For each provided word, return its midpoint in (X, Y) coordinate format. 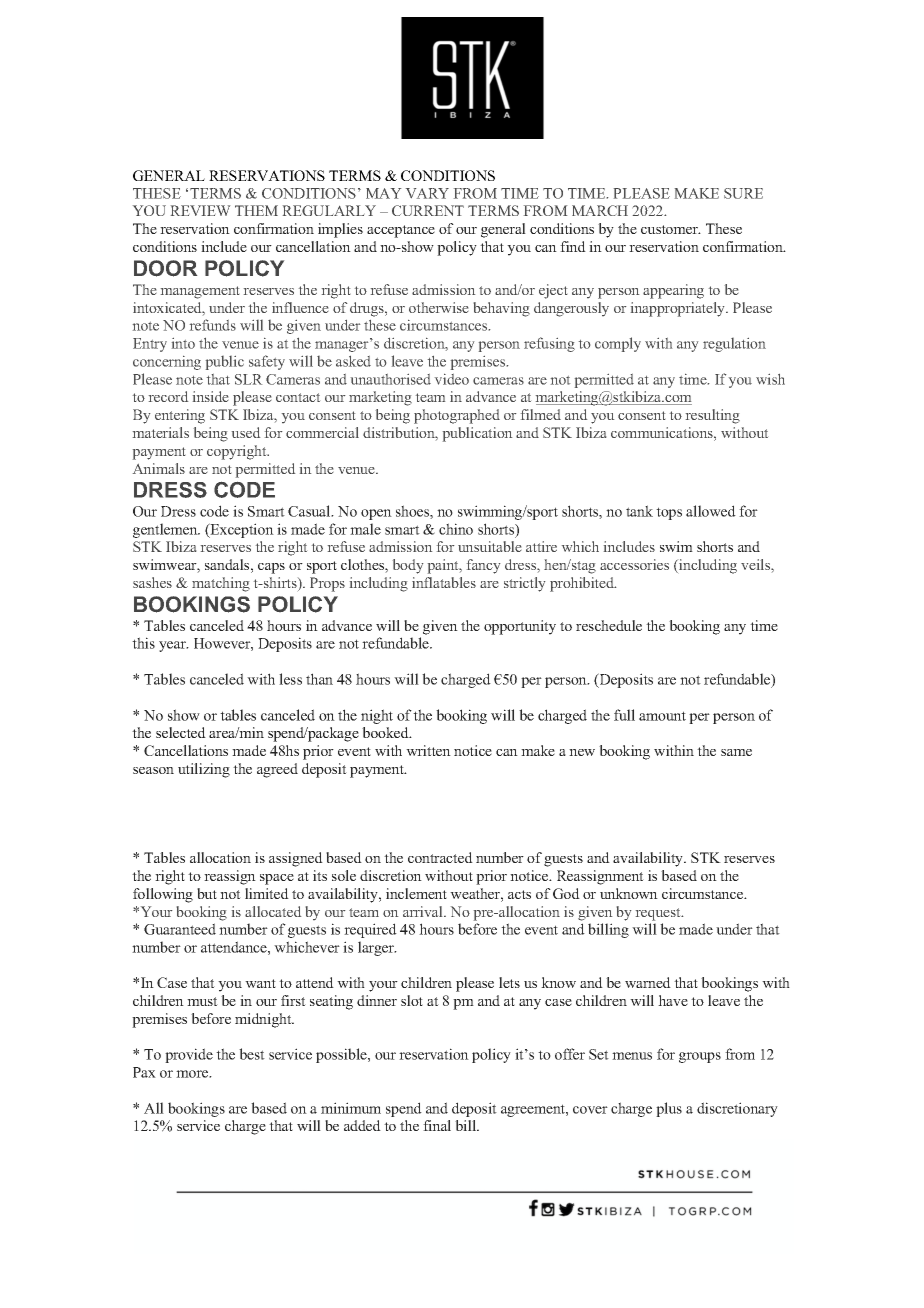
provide (189, 1055)
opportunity (520, 627)
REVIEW (200, 210)
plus (669, 1109)
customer (670, 229)
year (173, 646)
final (437, 1125)
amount (662, 716)
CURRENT (428, 210)
